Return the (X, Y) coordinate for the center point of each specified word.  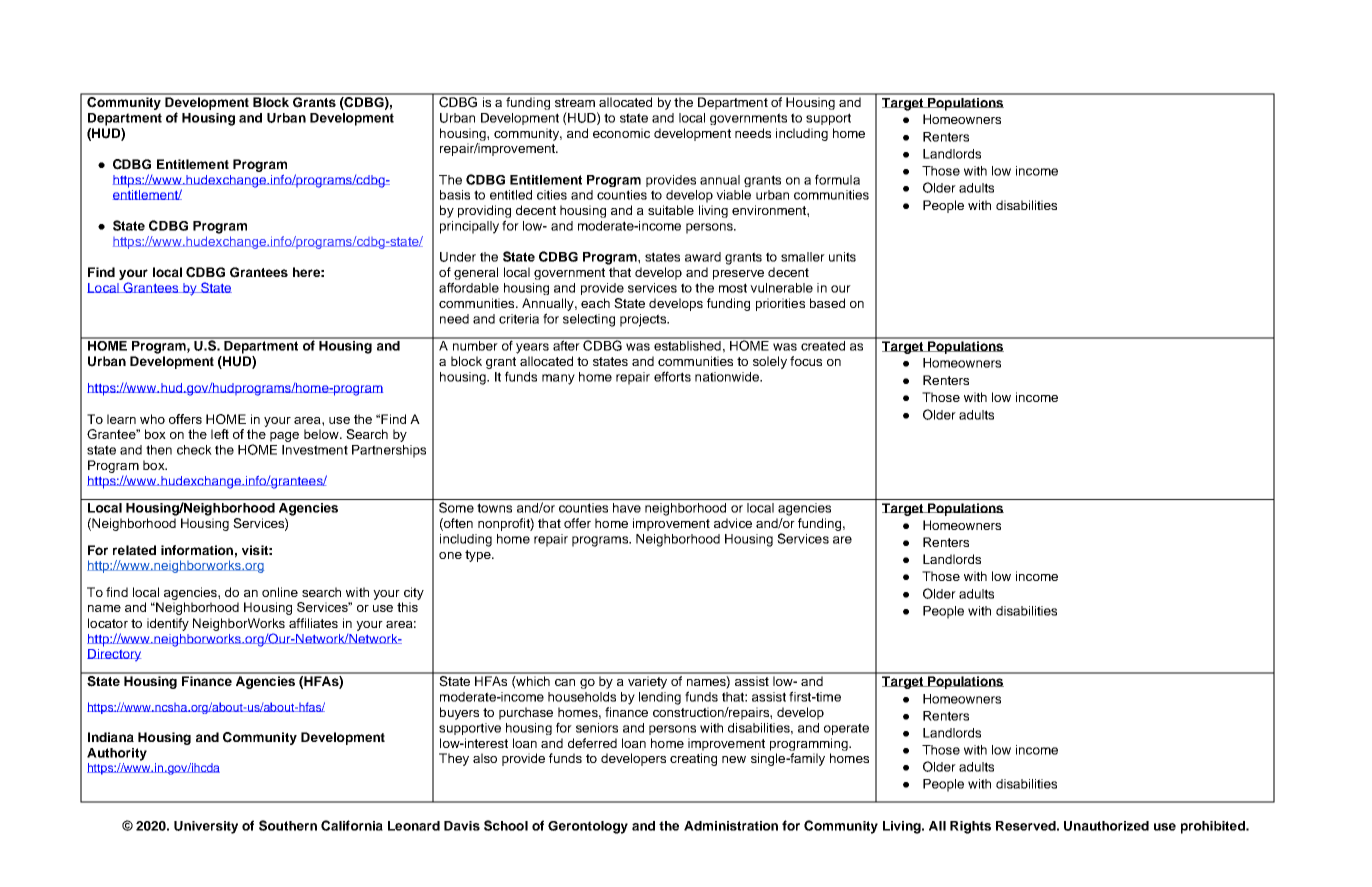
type (479, 556)
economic (621, 133)
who (152, 419)
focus (806, 361)
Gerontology (588, 827)
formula (837, 179)
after (566, 344)
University (206, 827)
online (280, 592)
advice (733, 523)
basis (455, 195)
